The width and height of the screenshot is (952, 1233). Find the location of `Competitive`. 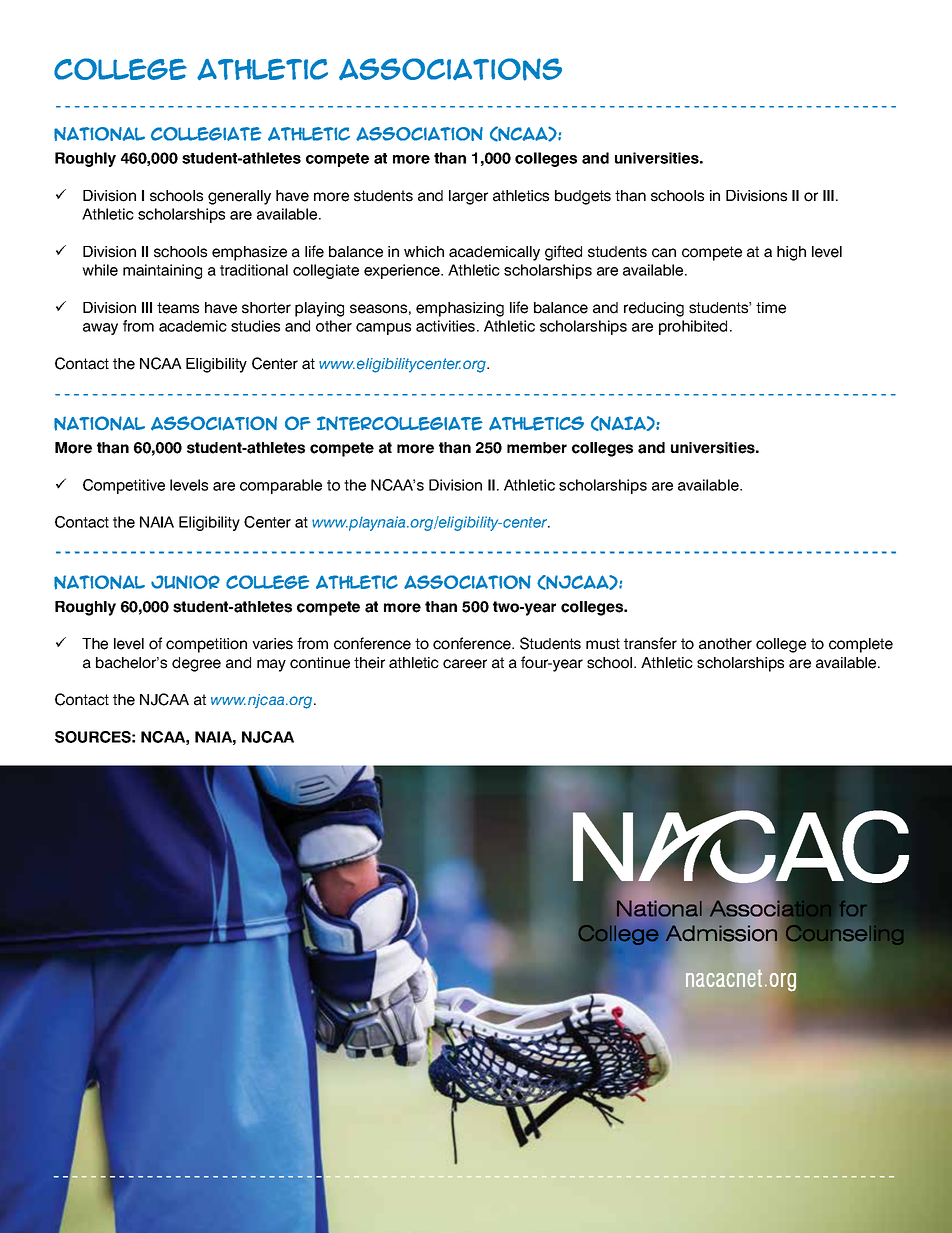

Competitive is located at coordinates (124, 486).
